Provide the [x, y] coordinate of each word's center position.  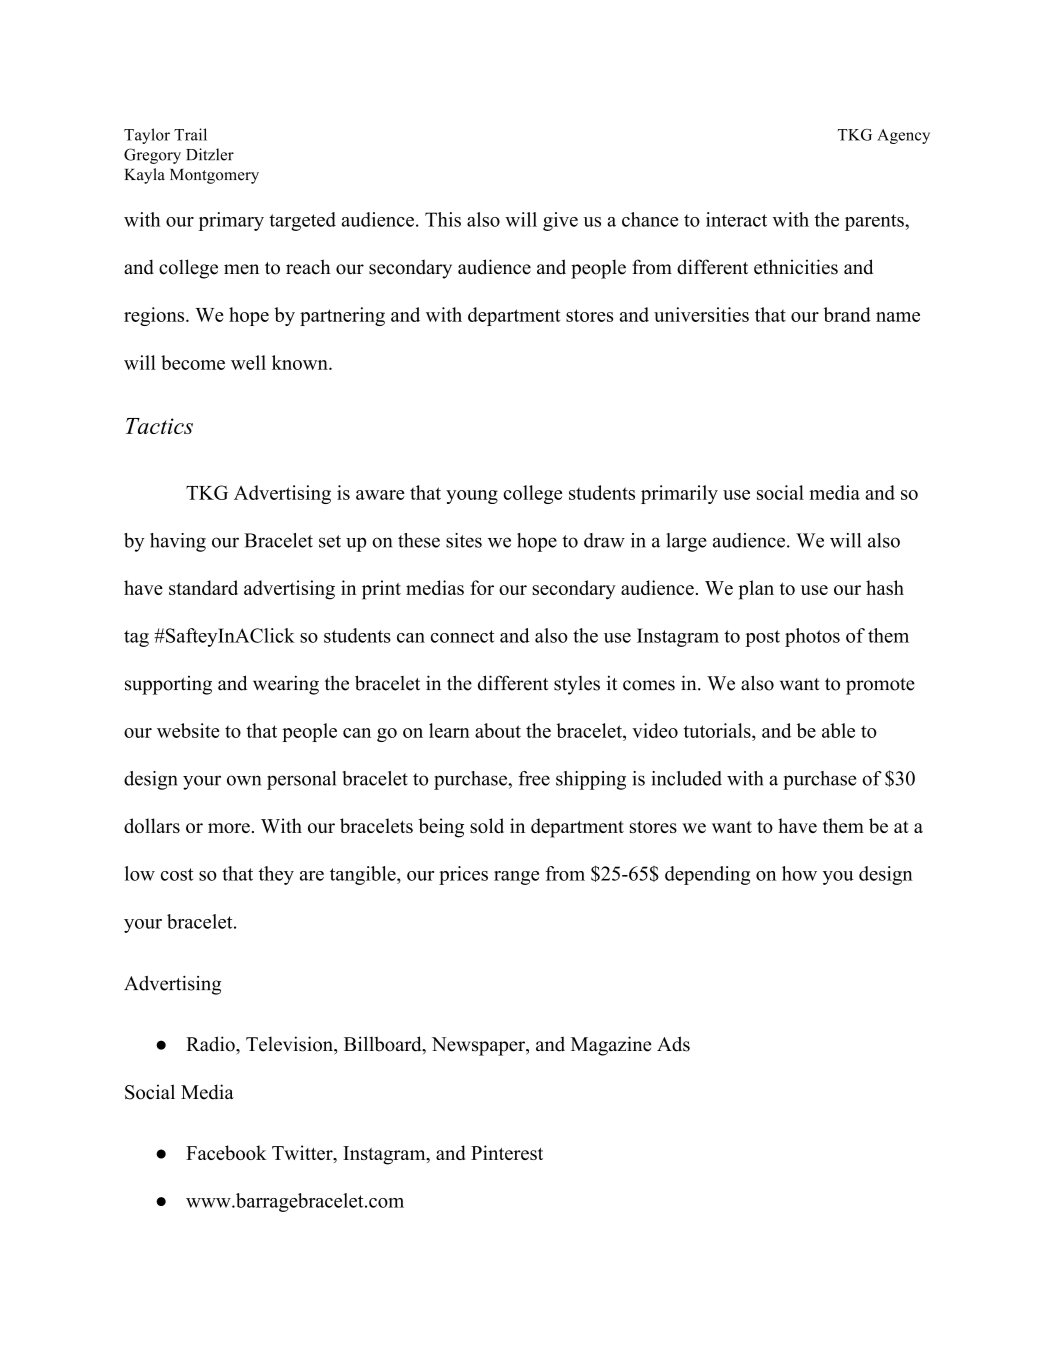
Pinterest [507, 1152]
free [534, 778]
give [560, 221]
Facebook [226, 1152]
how [799, 873]
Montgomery [214, 176]
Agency [903, 136]
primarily [679, 494]
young [472, 497]
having [178, 542]
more [229, 828]
